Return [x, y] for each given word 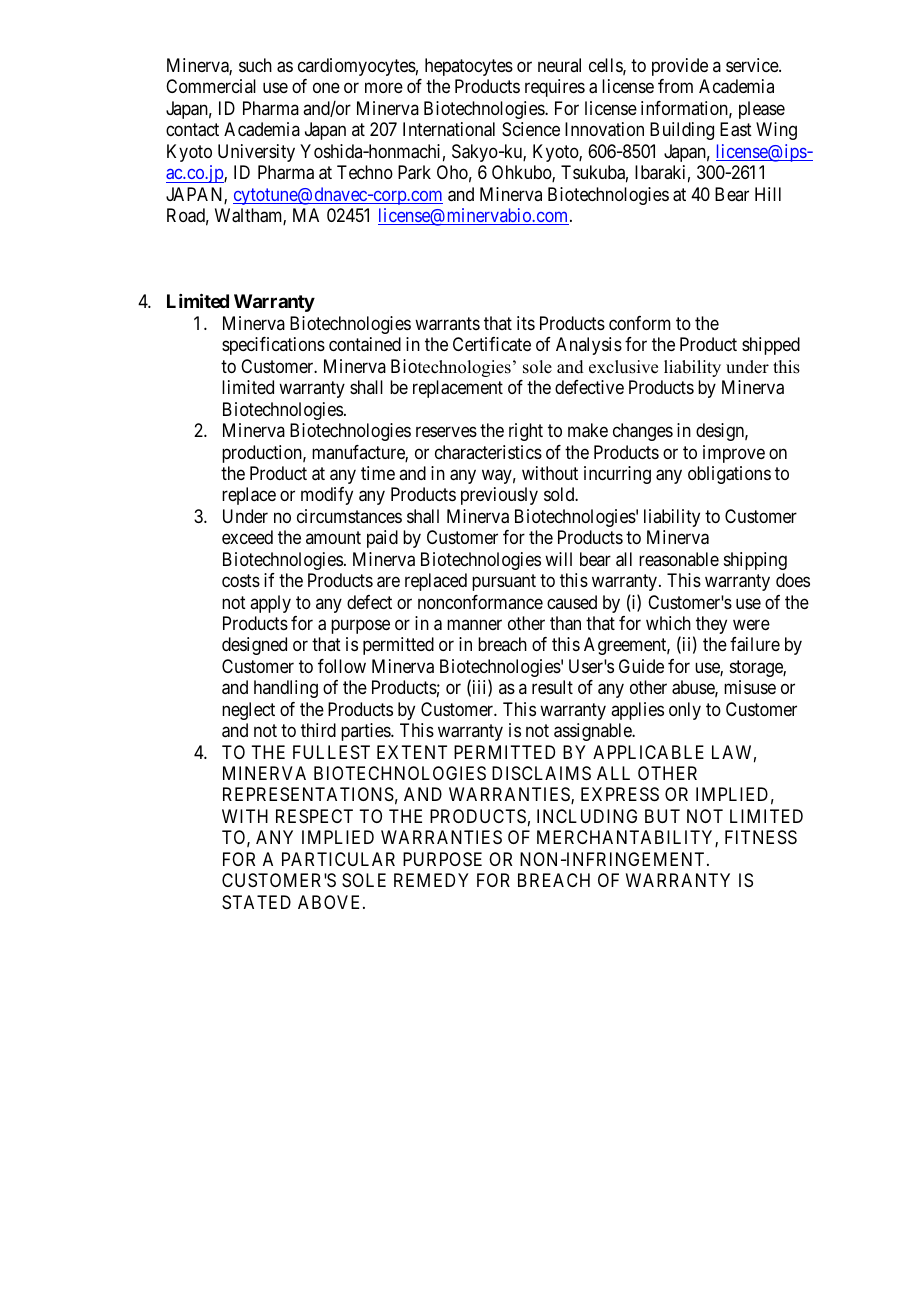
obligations [729, 475]
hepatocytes [469, 67]
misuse [750, 687]
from [675, 86]
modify [327, 496]
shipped [771, 346]
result [552, 687]
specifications [273, 346]
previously [499, 496]
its [526, 323]
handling [286, 689]
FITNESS [761, 837]
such [255, 65]
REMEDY [431, 880]
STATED [256, 902]
